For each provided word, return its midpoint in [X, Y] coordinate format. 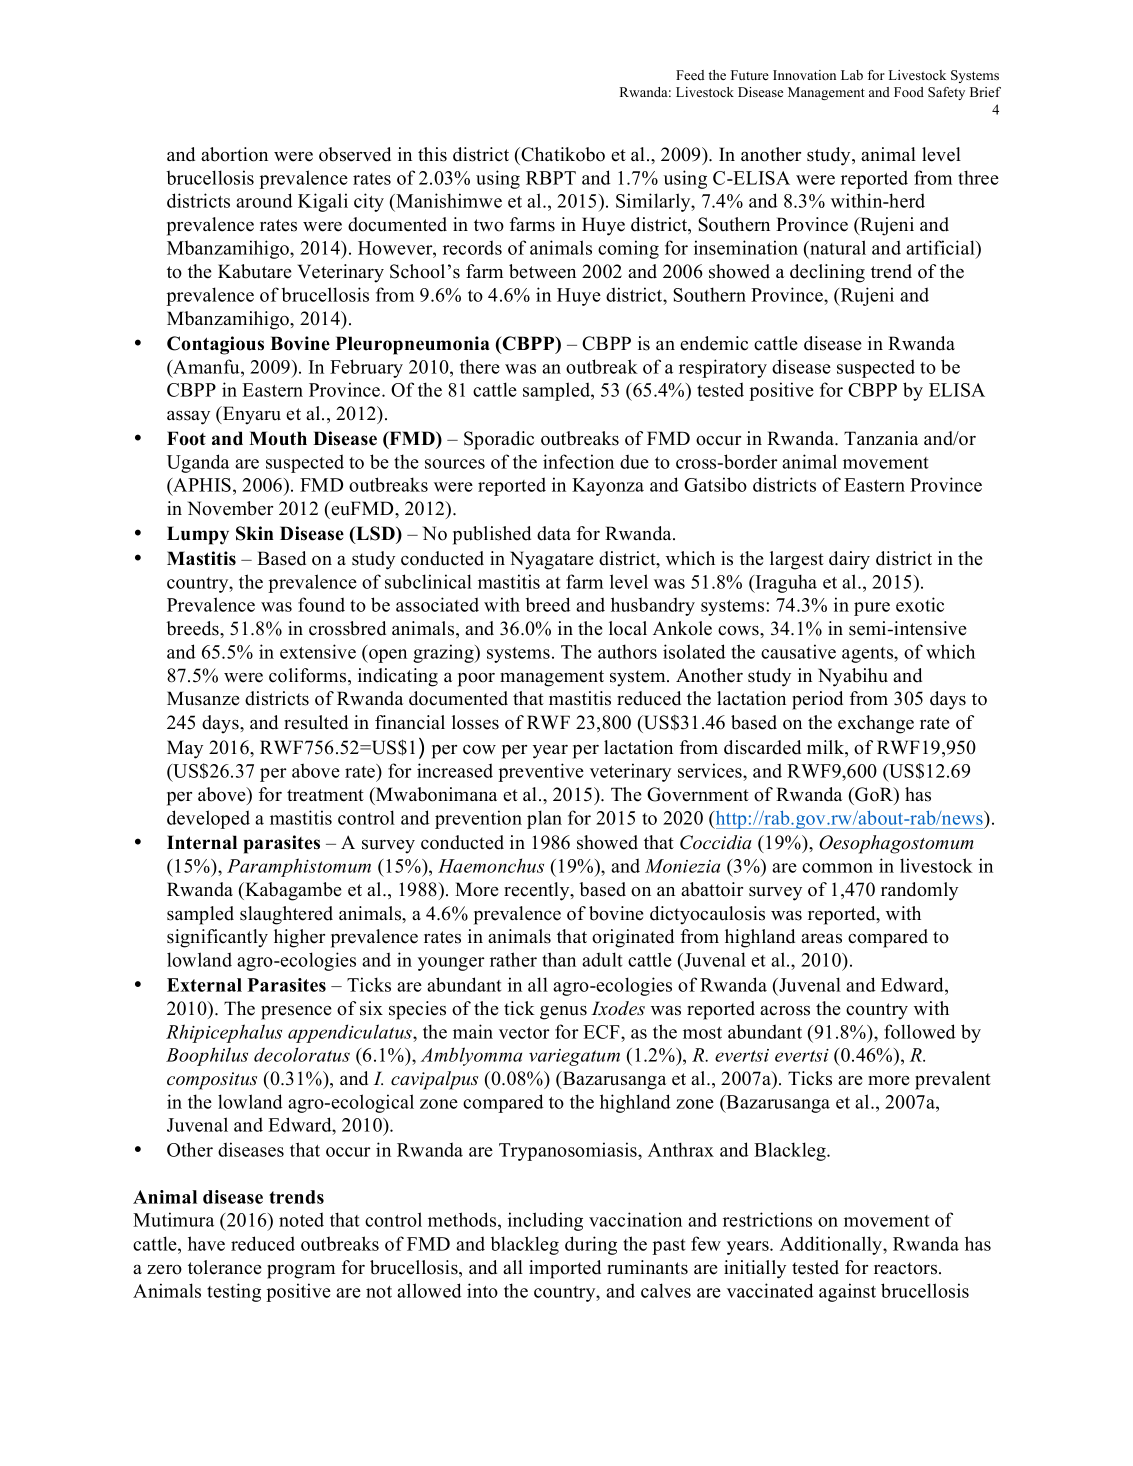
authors [627, 651]
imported [565, 1269]
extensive [318, 651]
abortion [234, 154]
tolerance [225, 1267]
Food [909, 92]
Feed [690, 75]
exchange [876, 724]
